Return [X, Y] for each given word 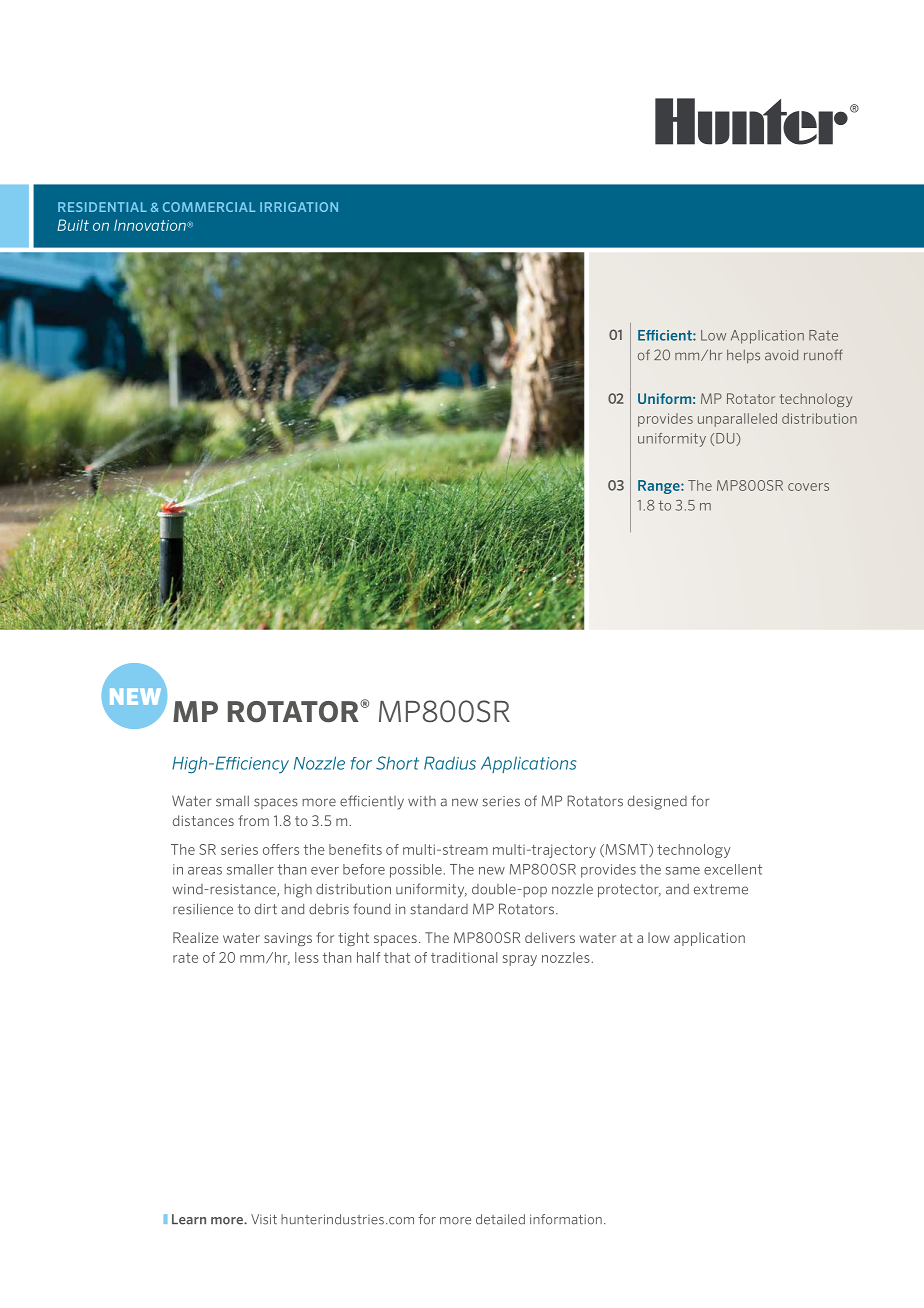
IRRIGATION [299, 207]
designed [657, 802]
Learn [189, 1219]
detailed [500, 1219]
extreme [721, 889]
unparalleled [737, 420]
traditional [464, 957]
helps [743, 356]
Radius [450, 763]
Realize [196, 937]
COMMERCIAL [209, 207]
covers [808, 487]
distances [203, 820]
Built [73, 225]
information [566, 1219]
